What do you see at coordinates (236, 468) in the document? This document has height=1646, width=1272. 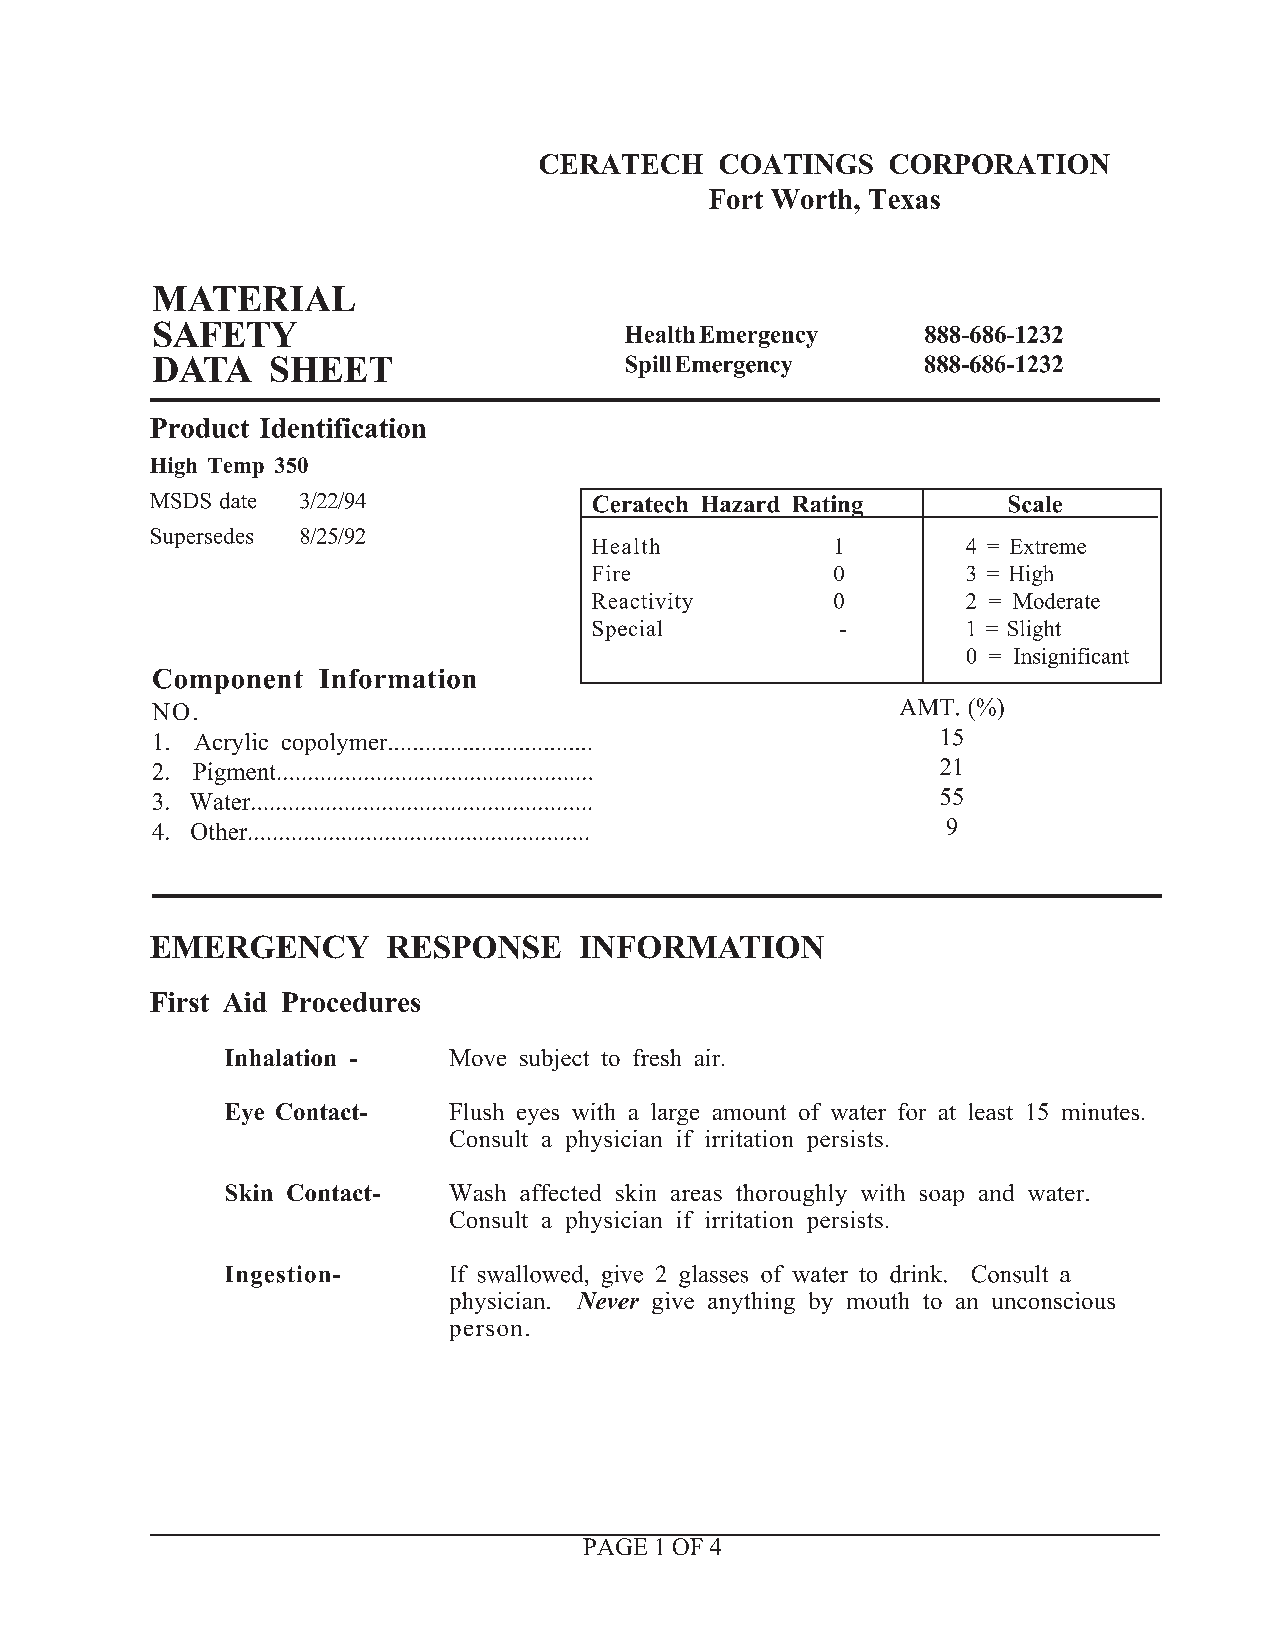 I see `Temp` at bounding box center [236, 468].
